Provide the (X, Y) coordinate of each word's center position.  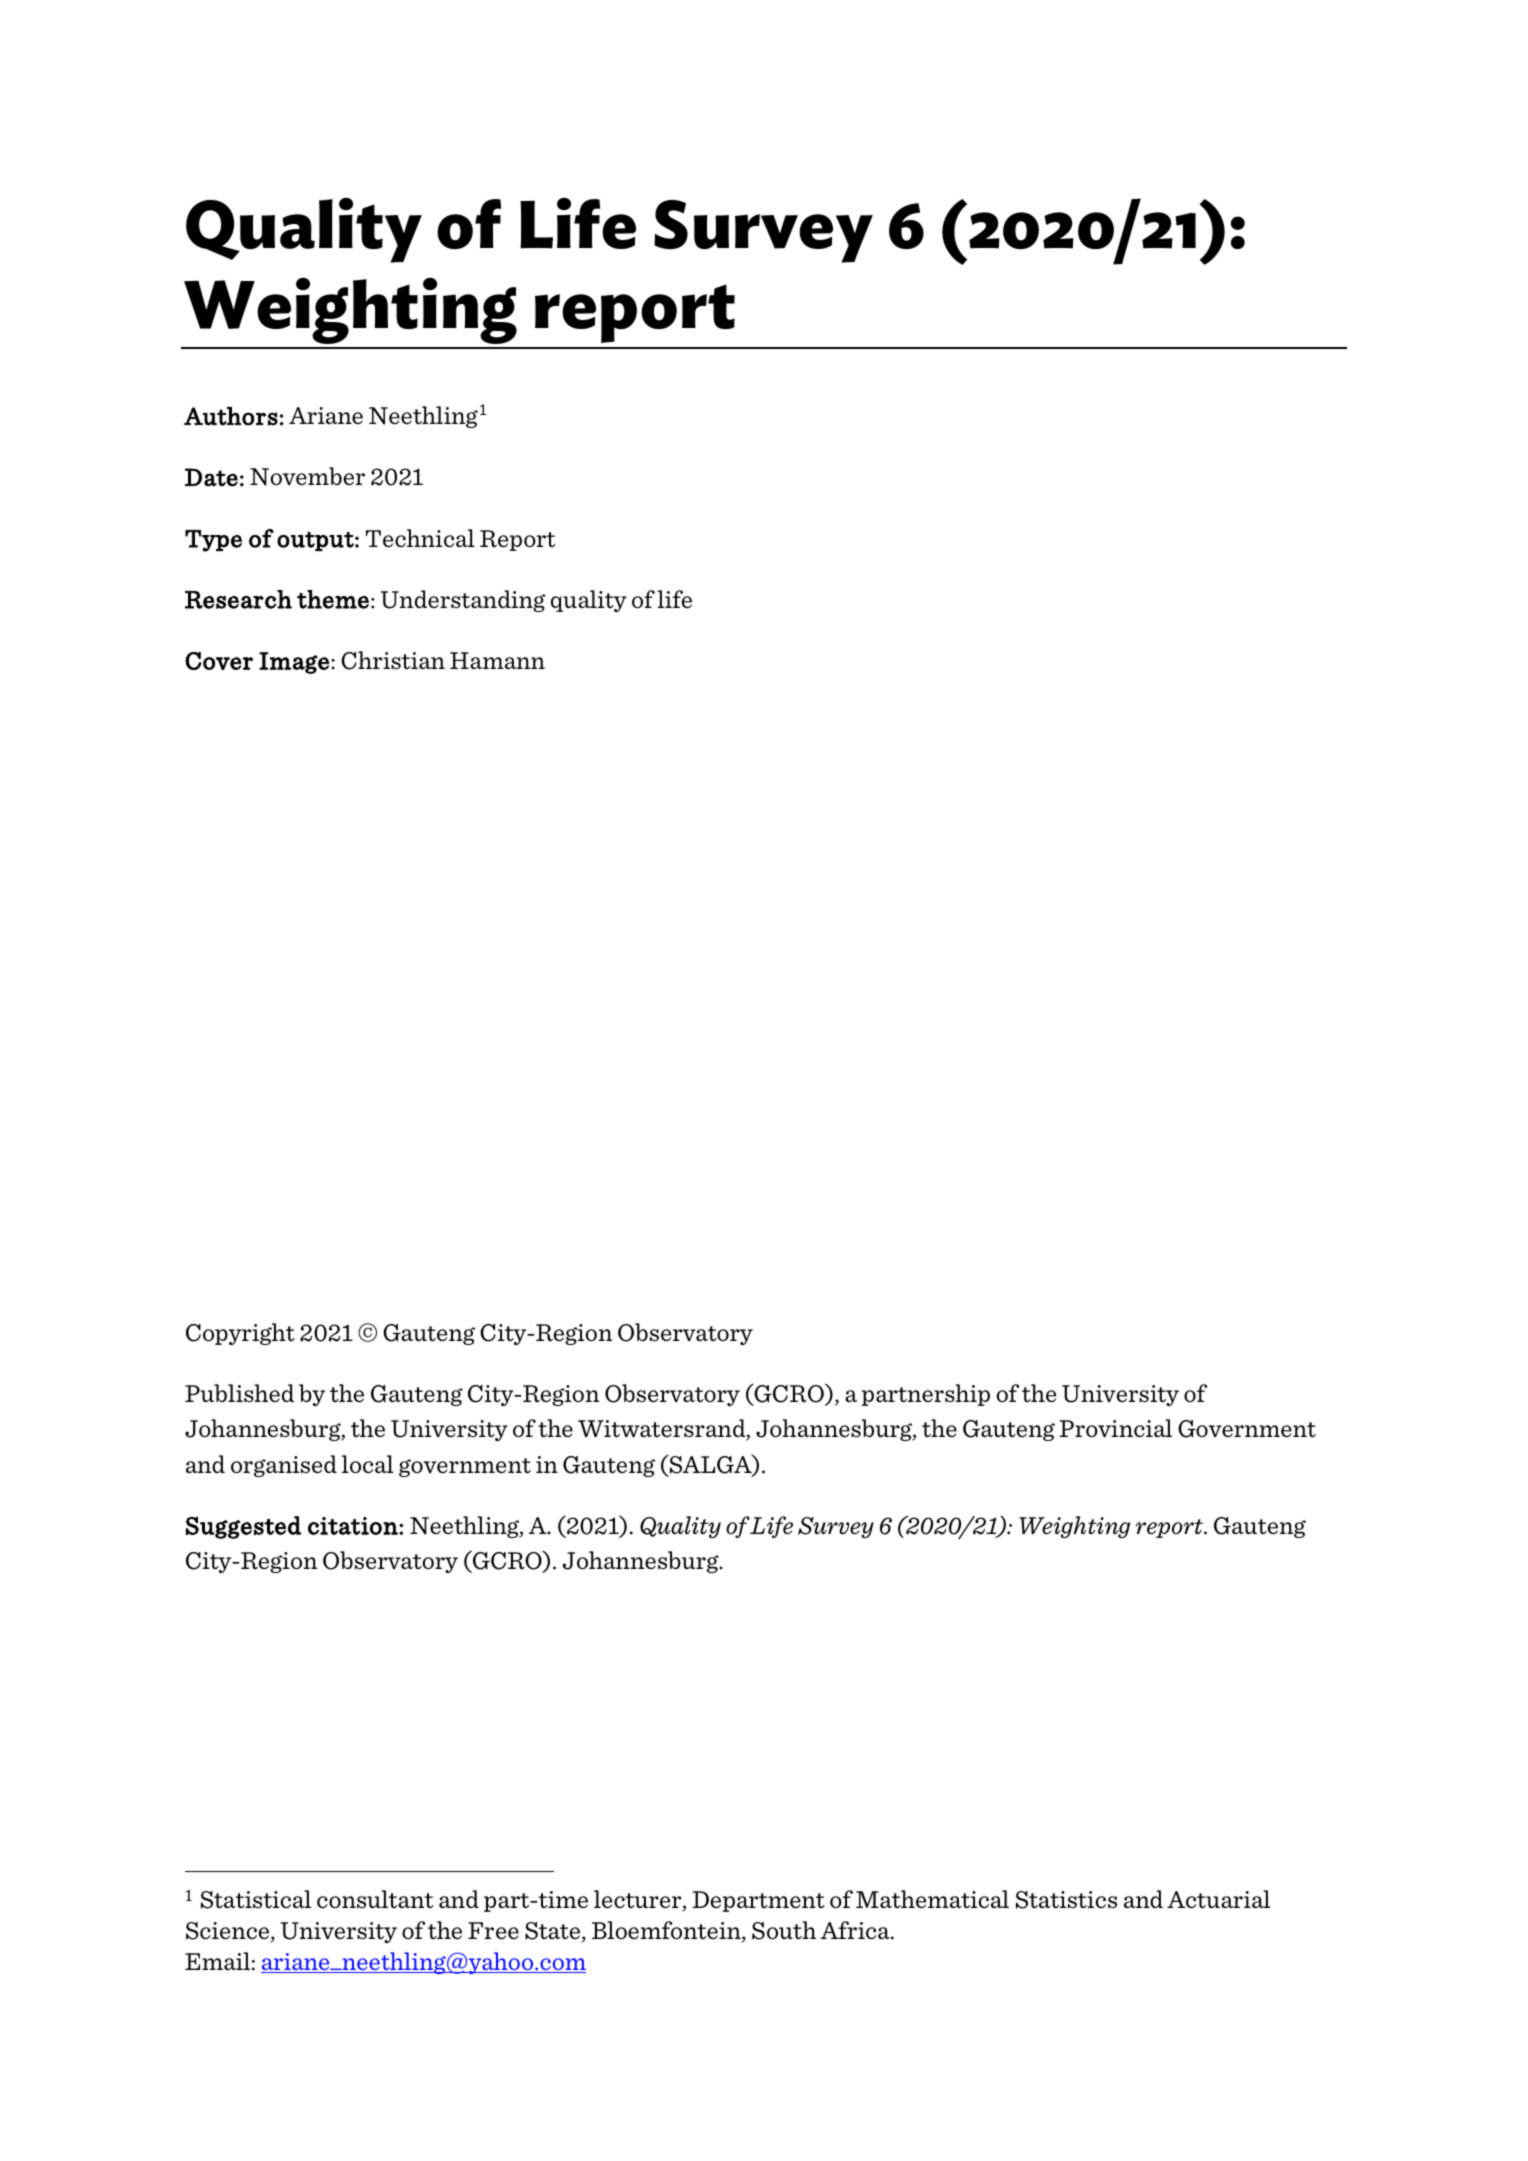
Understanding (463, 601)
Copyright (240, 1334)
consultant (375, 1899)
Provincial (1116, 1428)
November (307, 476)
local (368, 1464)
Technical (420, 538)
